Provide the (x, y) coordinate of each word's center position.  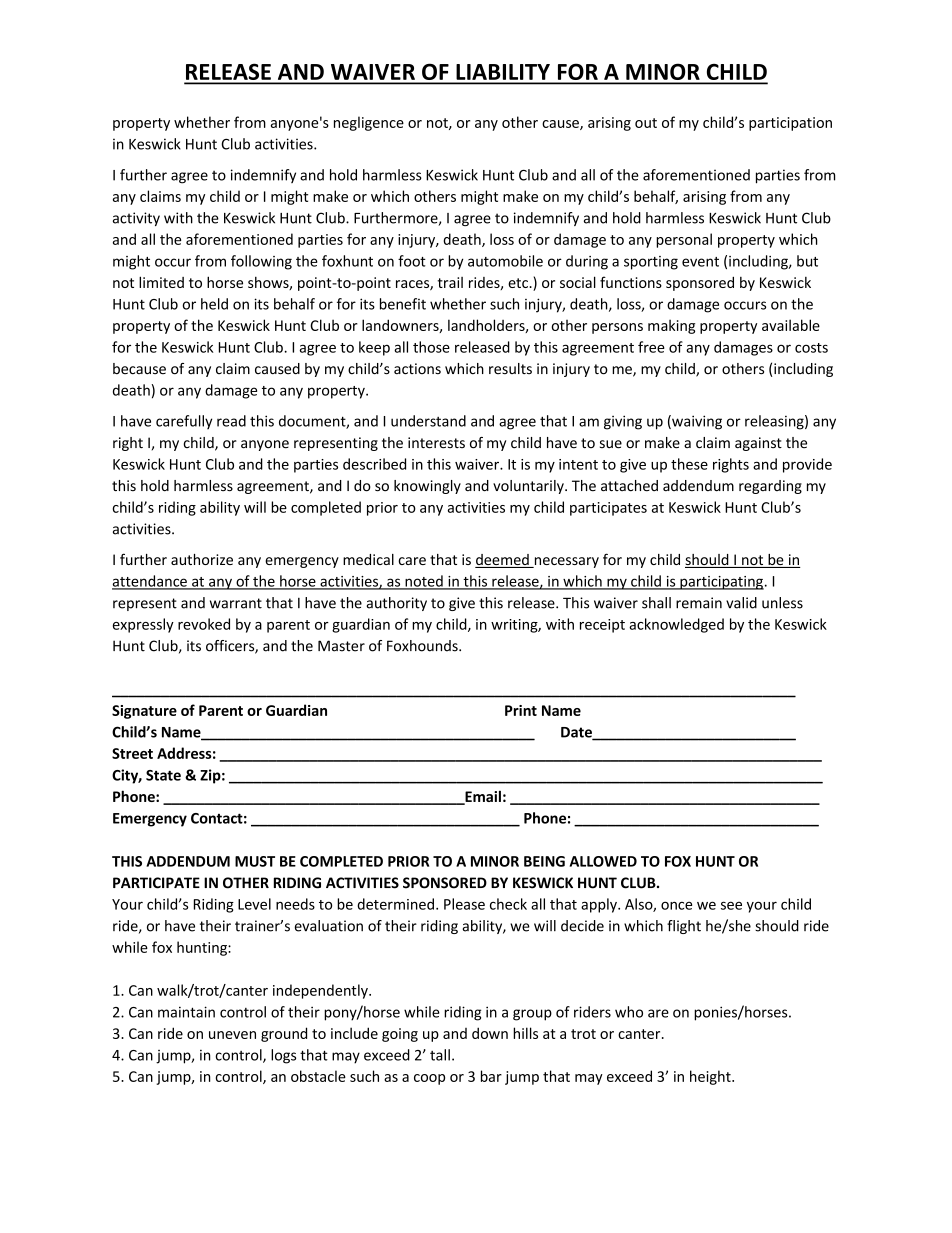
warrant (236, 603)
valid (741, 603)
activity (136, 219)
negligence (369, 123)
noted (424, 582)
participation (790, 124)
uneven (232, 1035)
